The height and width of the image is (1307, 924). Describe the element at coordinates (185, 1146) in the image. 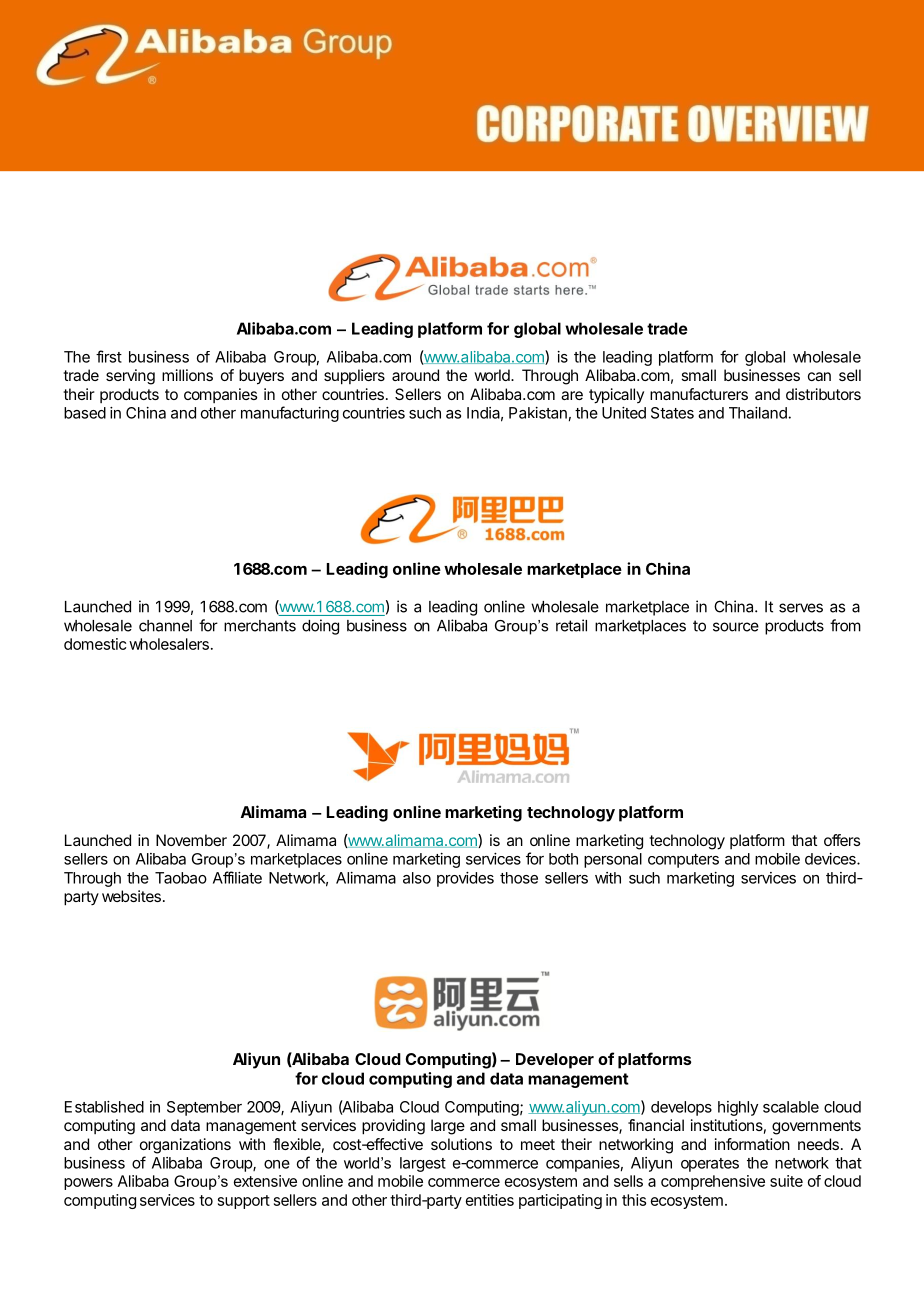

I see `organizations` at that location.
